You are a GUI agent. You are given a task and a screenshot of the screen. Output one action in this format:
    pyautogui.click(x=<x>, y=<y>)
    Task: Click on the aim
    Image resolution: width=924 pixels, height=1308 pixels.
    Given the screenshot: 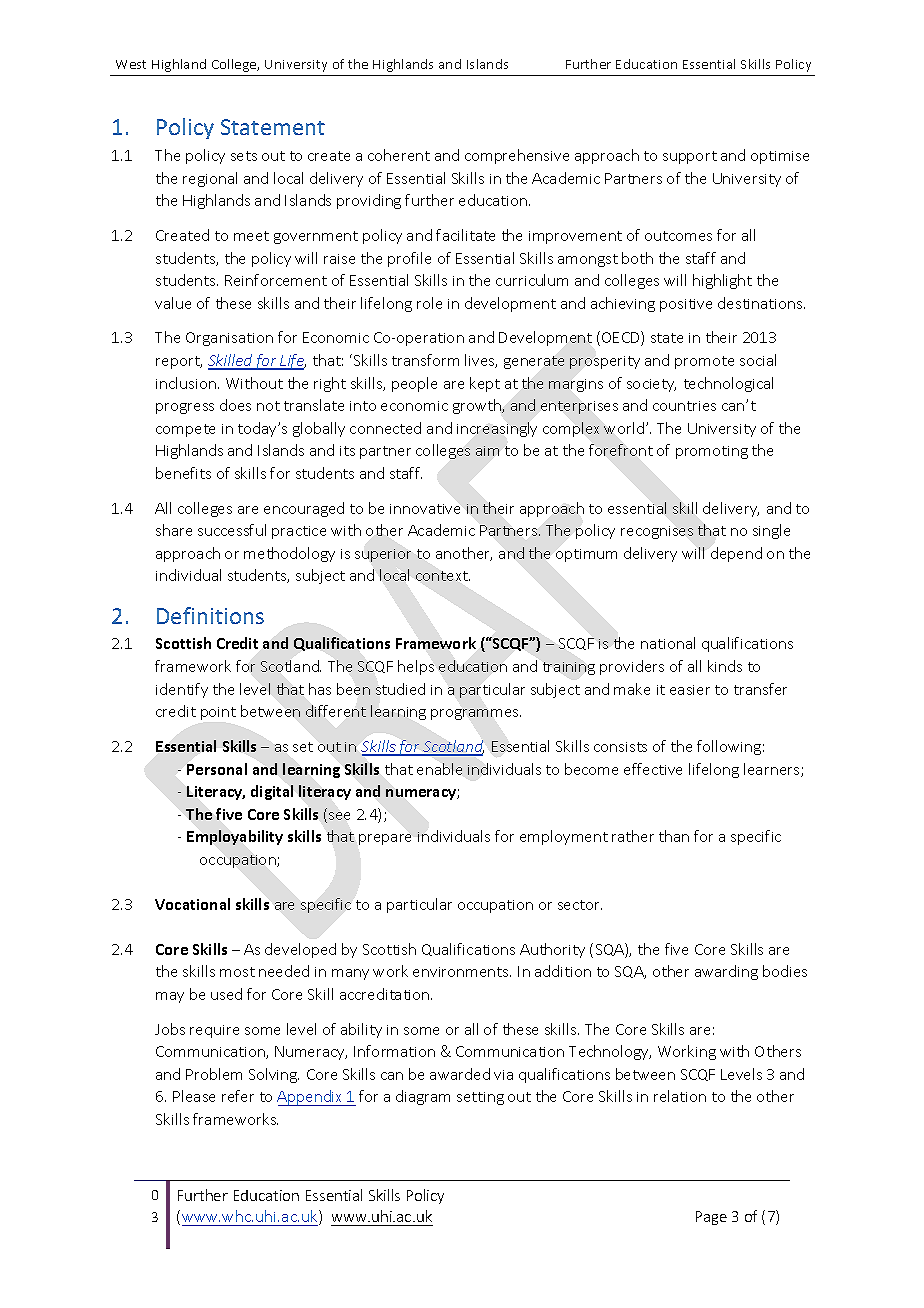 What is the action you would take?
    pyautogui.click(x=487, y=451)
